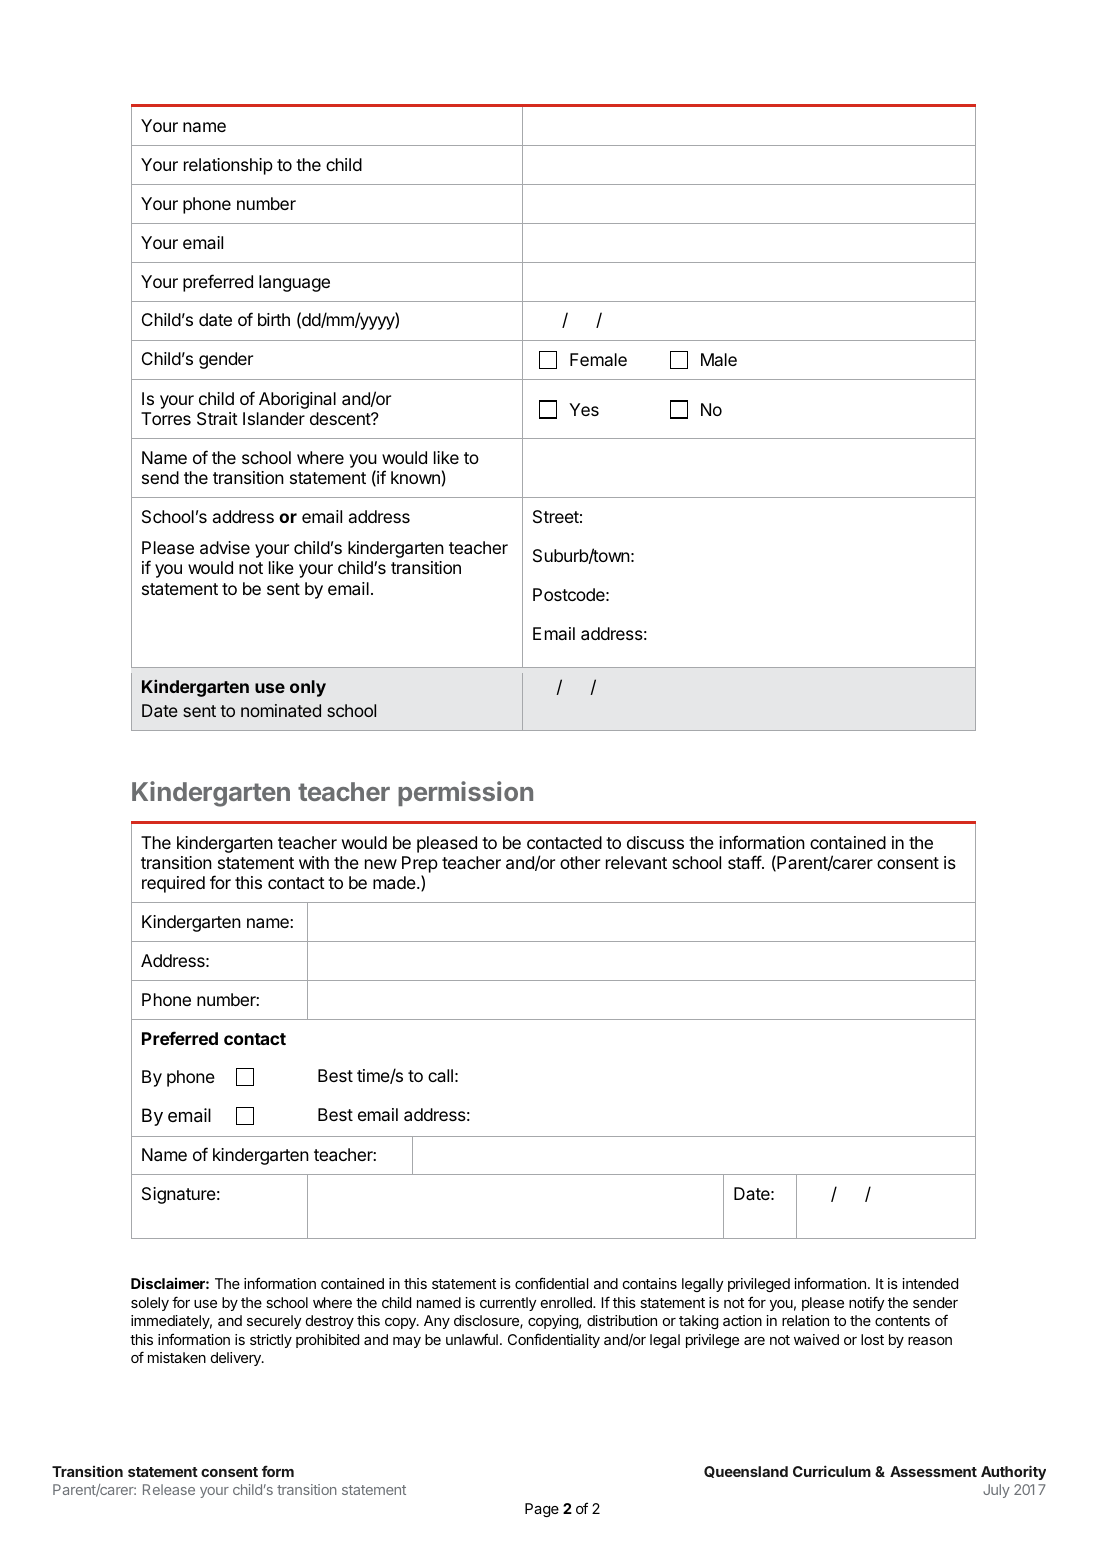  What do you see at coordinates (584, 409) in the screenshot?
I see `Yes` at bounding box center [584, 409].
